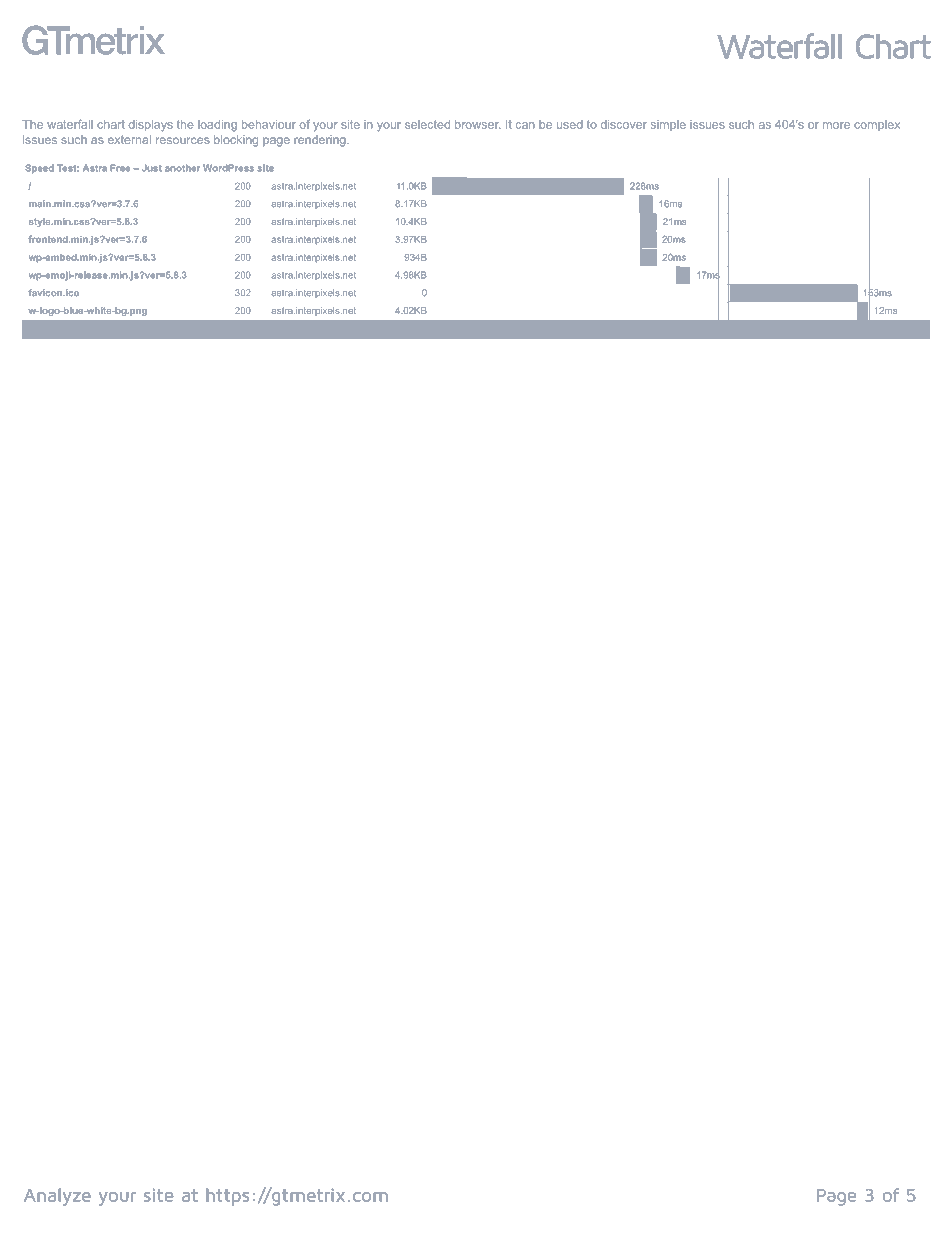 Image resolution: width=952 pixels, height=1233 pixels. What do you see at coordinates (477, 124) in the screenshot?
I see `browser` at bounding box center [477, 124].
